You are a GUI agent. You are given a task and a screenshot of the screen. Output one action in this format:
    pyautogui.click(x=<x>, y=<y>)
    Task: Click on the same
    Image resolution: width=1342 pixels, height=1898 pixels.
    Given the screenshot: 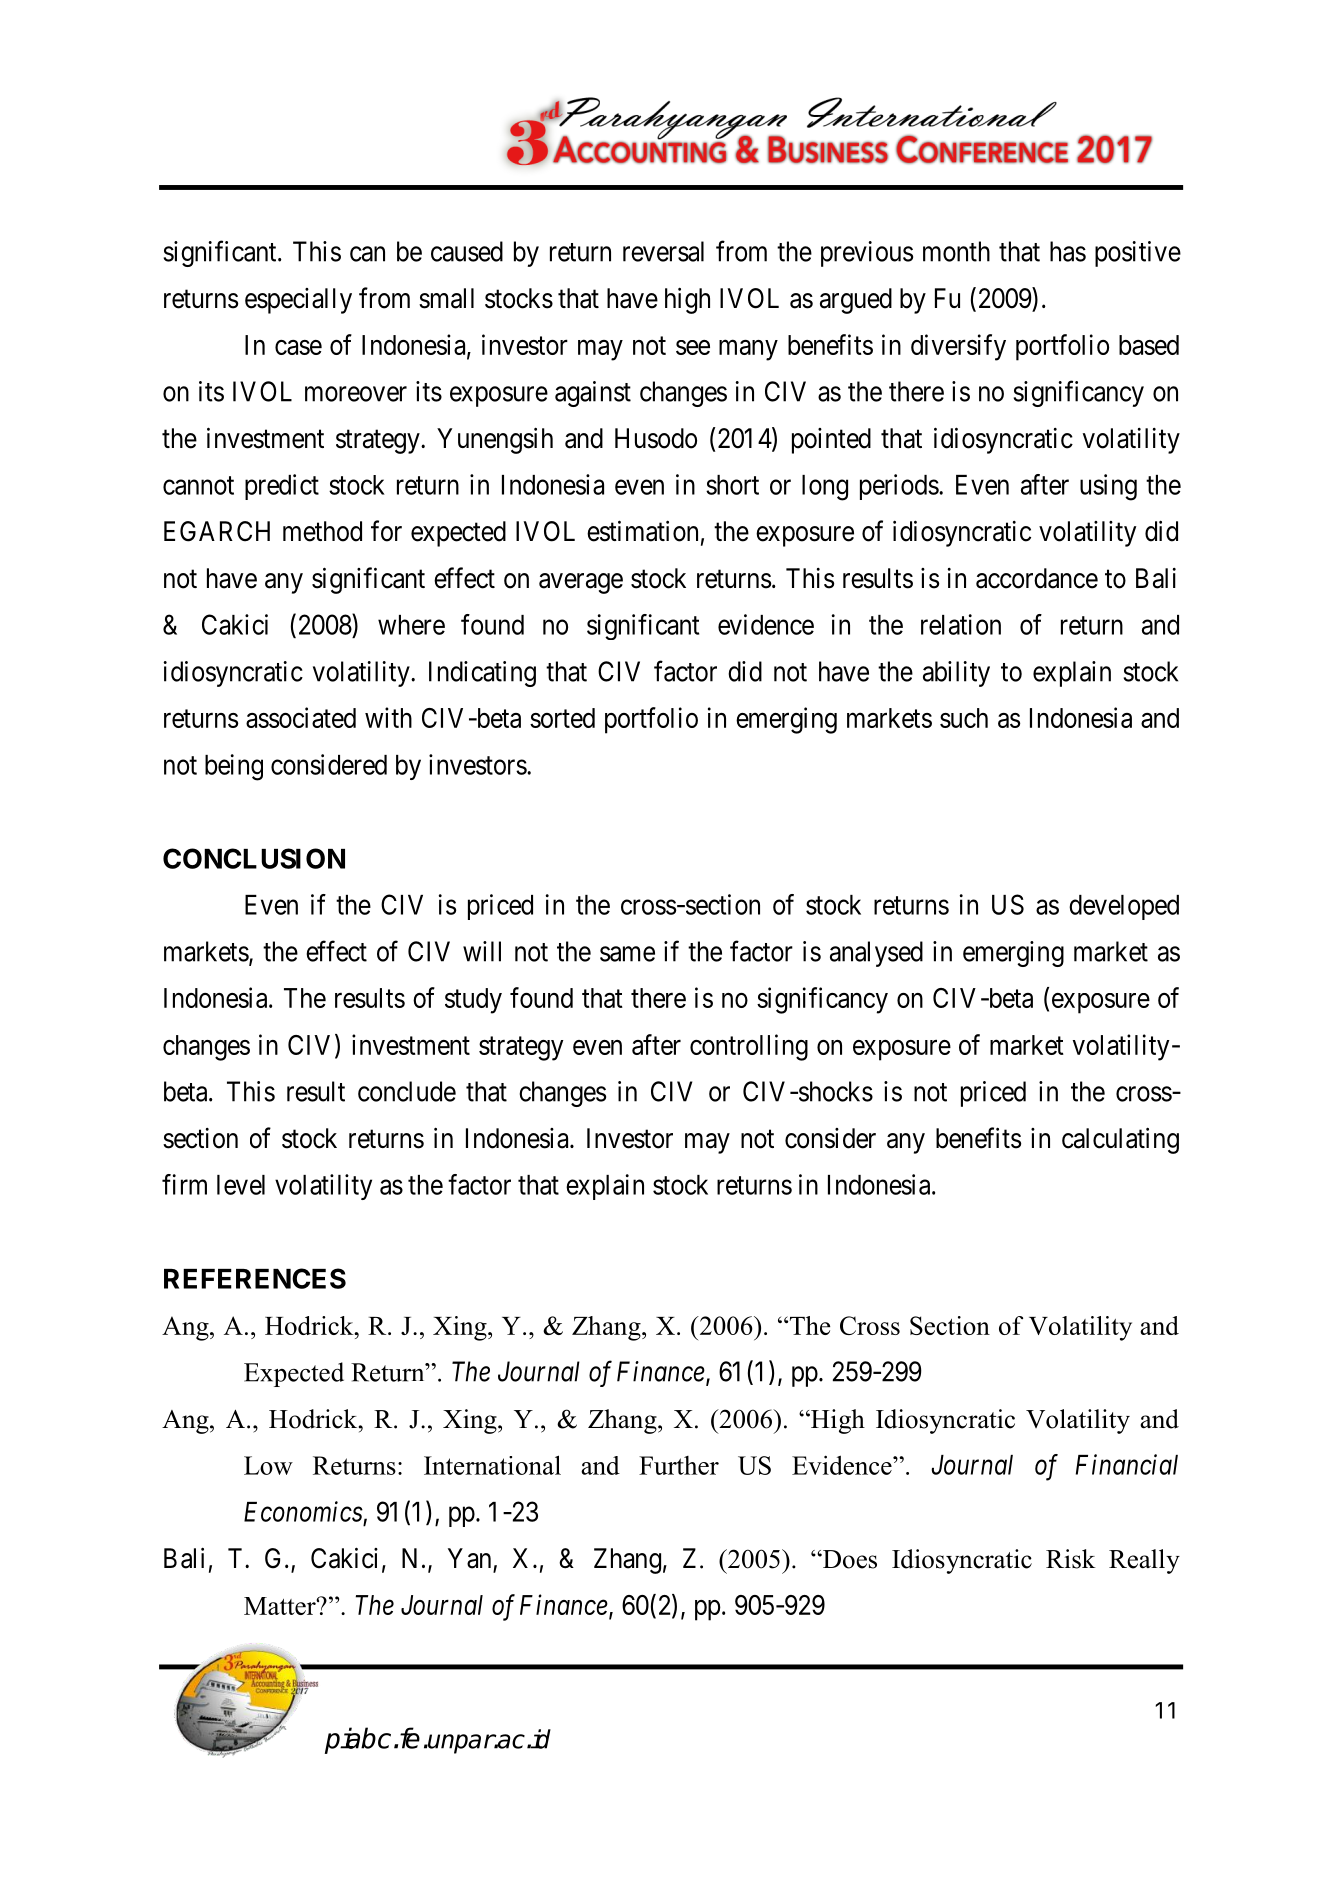 What is the action you would take?
    pyautogui.click(x=627, y=954)
